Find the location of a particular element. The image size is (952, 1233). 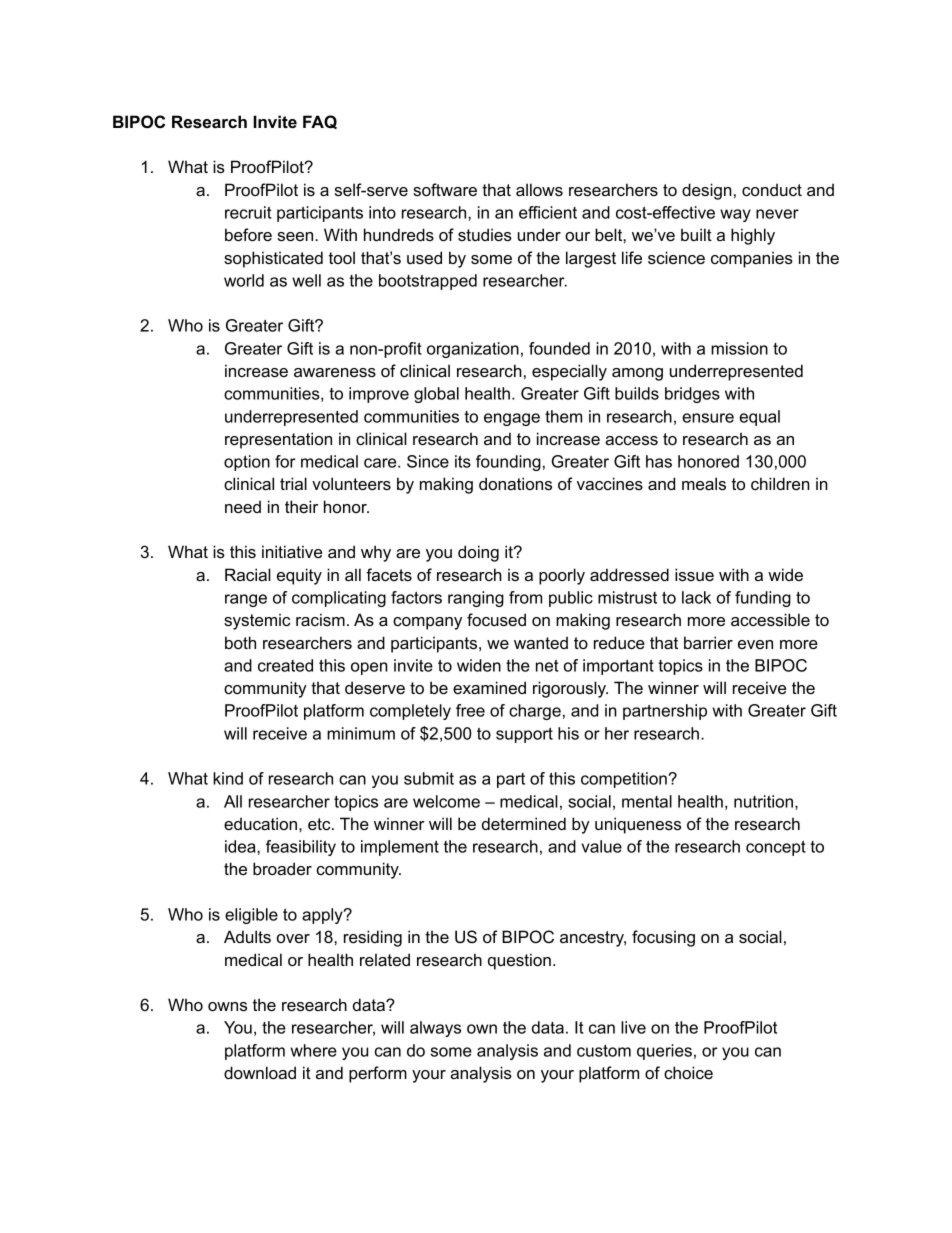

allows is located at coordinates (539, 189).
